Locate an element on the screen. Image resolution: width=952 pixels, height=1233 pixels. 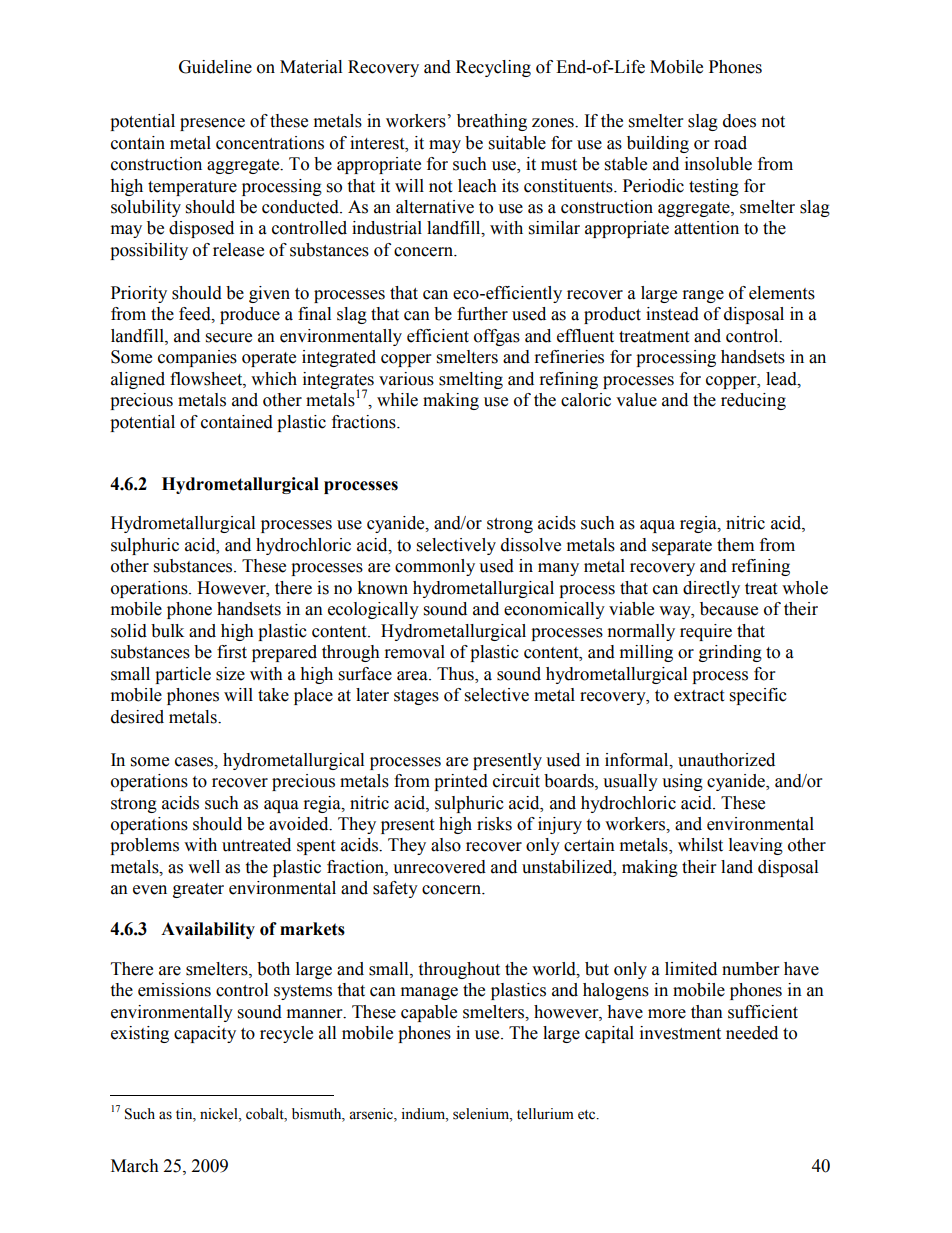
breathing is located at coordinates (492, 122).
